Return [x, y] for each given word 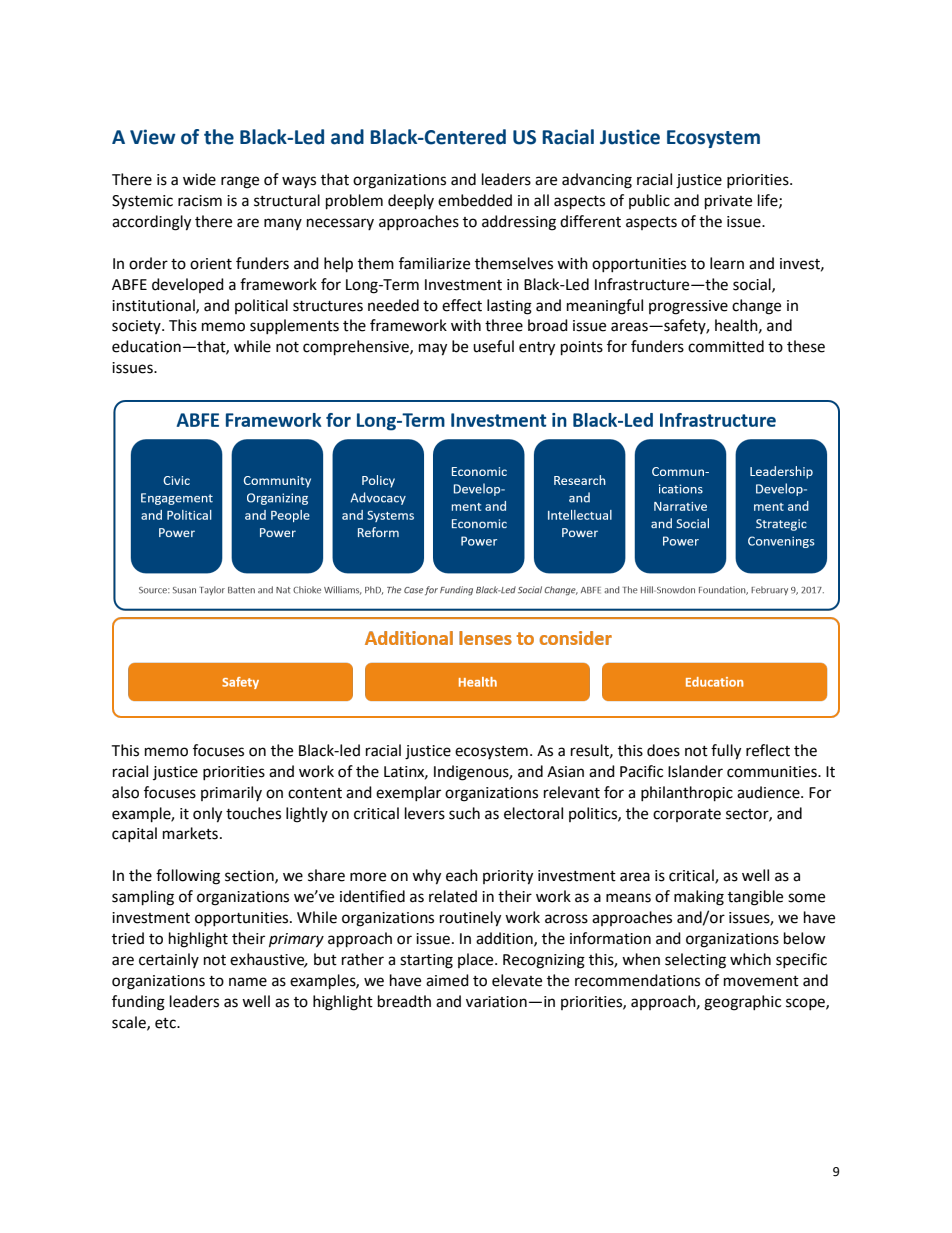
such [464, 813]
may [433, 349]
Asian [565, 772]
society [137, 327]
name [248, 982]
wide [199, 179]
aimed [447, 980]
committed [726, 346]
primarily [231, 793]
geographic [742, 1003]
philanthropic [687, 794]
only [207, 815]
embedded [475, 200]
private [728, 202]
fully [726, 752]
